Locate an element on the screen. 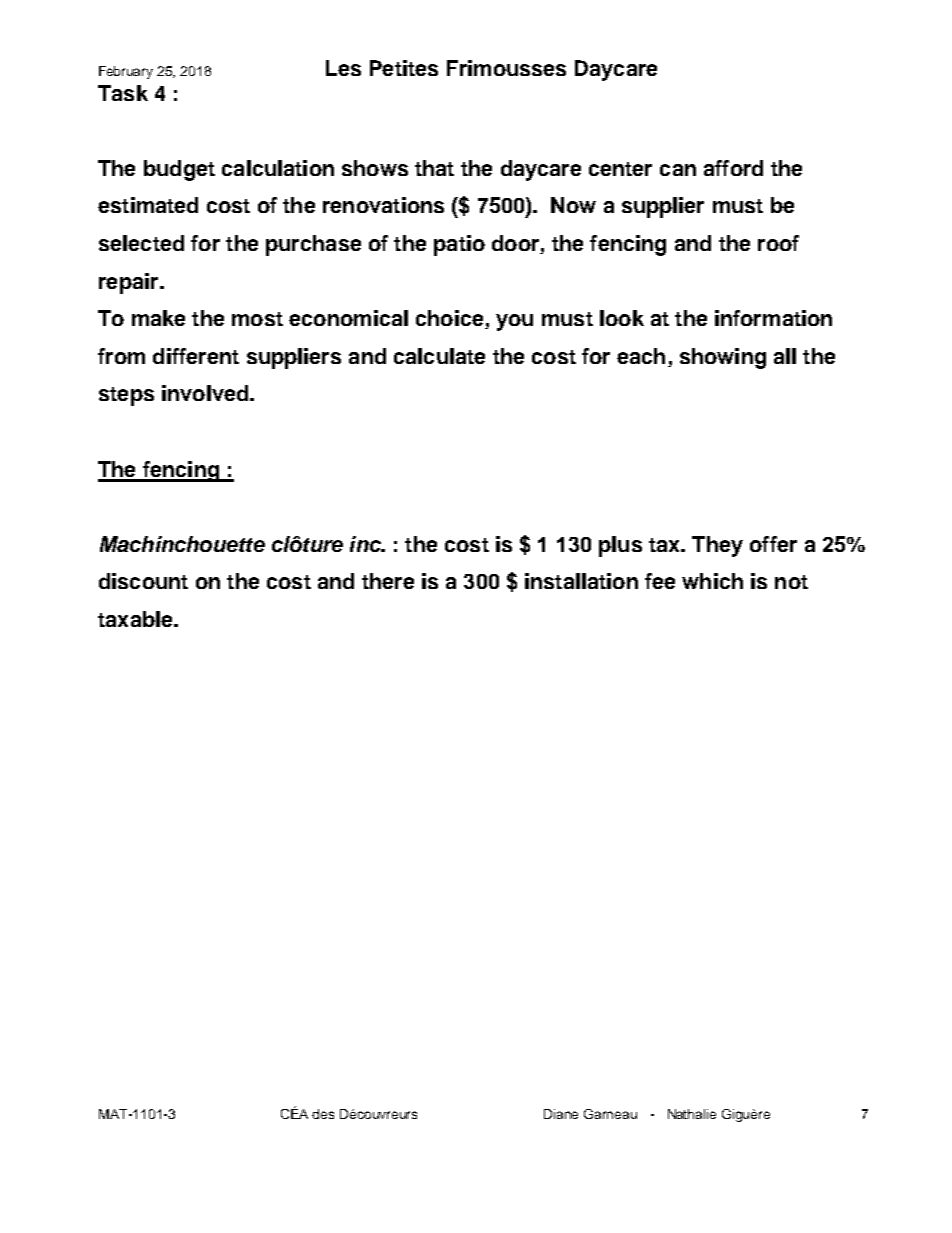 This screenshot has height=1233, width=952. showing is located at coordinates (723, 358).
